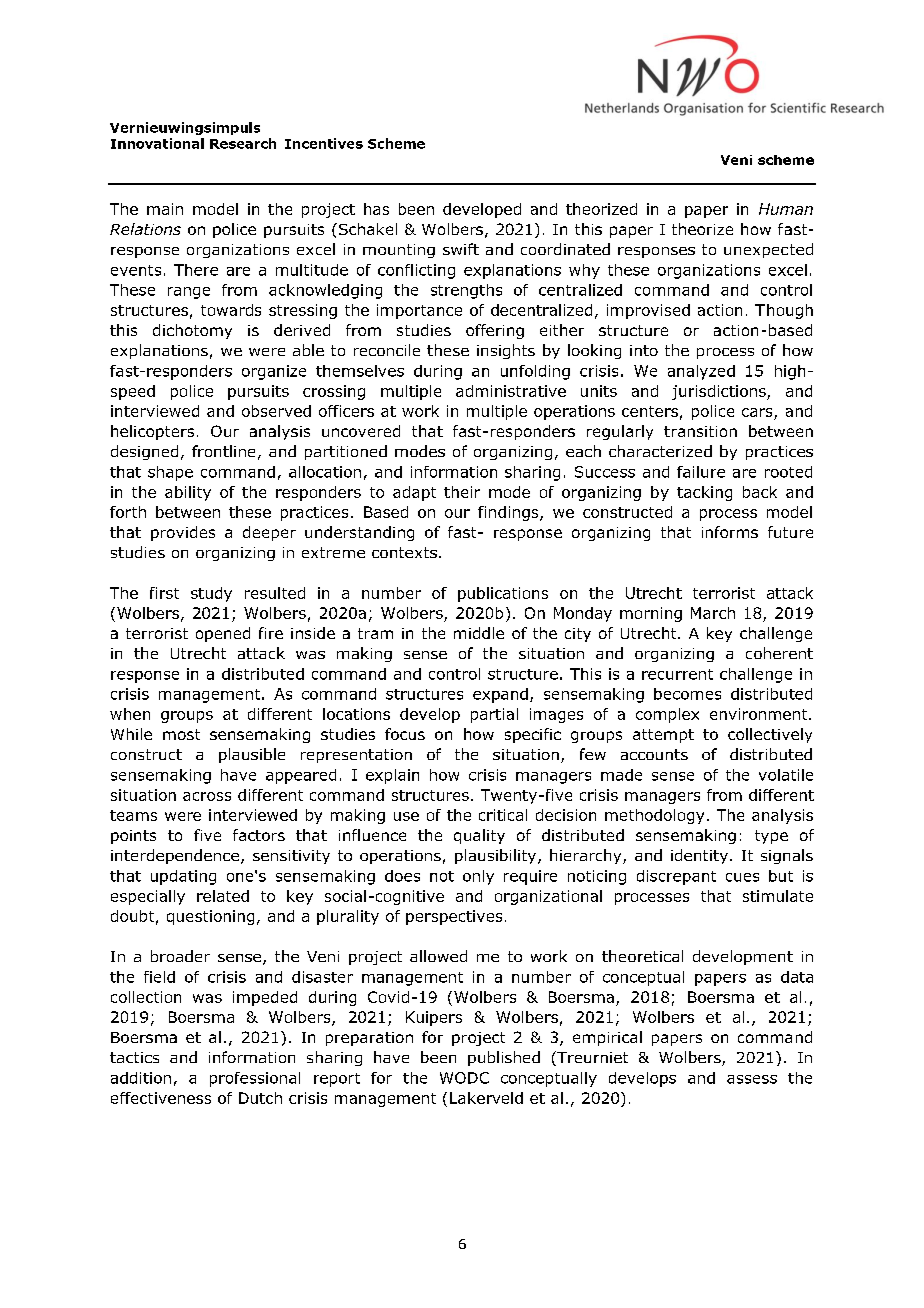 The image size is (924, 1308). Describe the element at coordinates (730, 532) in the page. I see `informs` at that location.
